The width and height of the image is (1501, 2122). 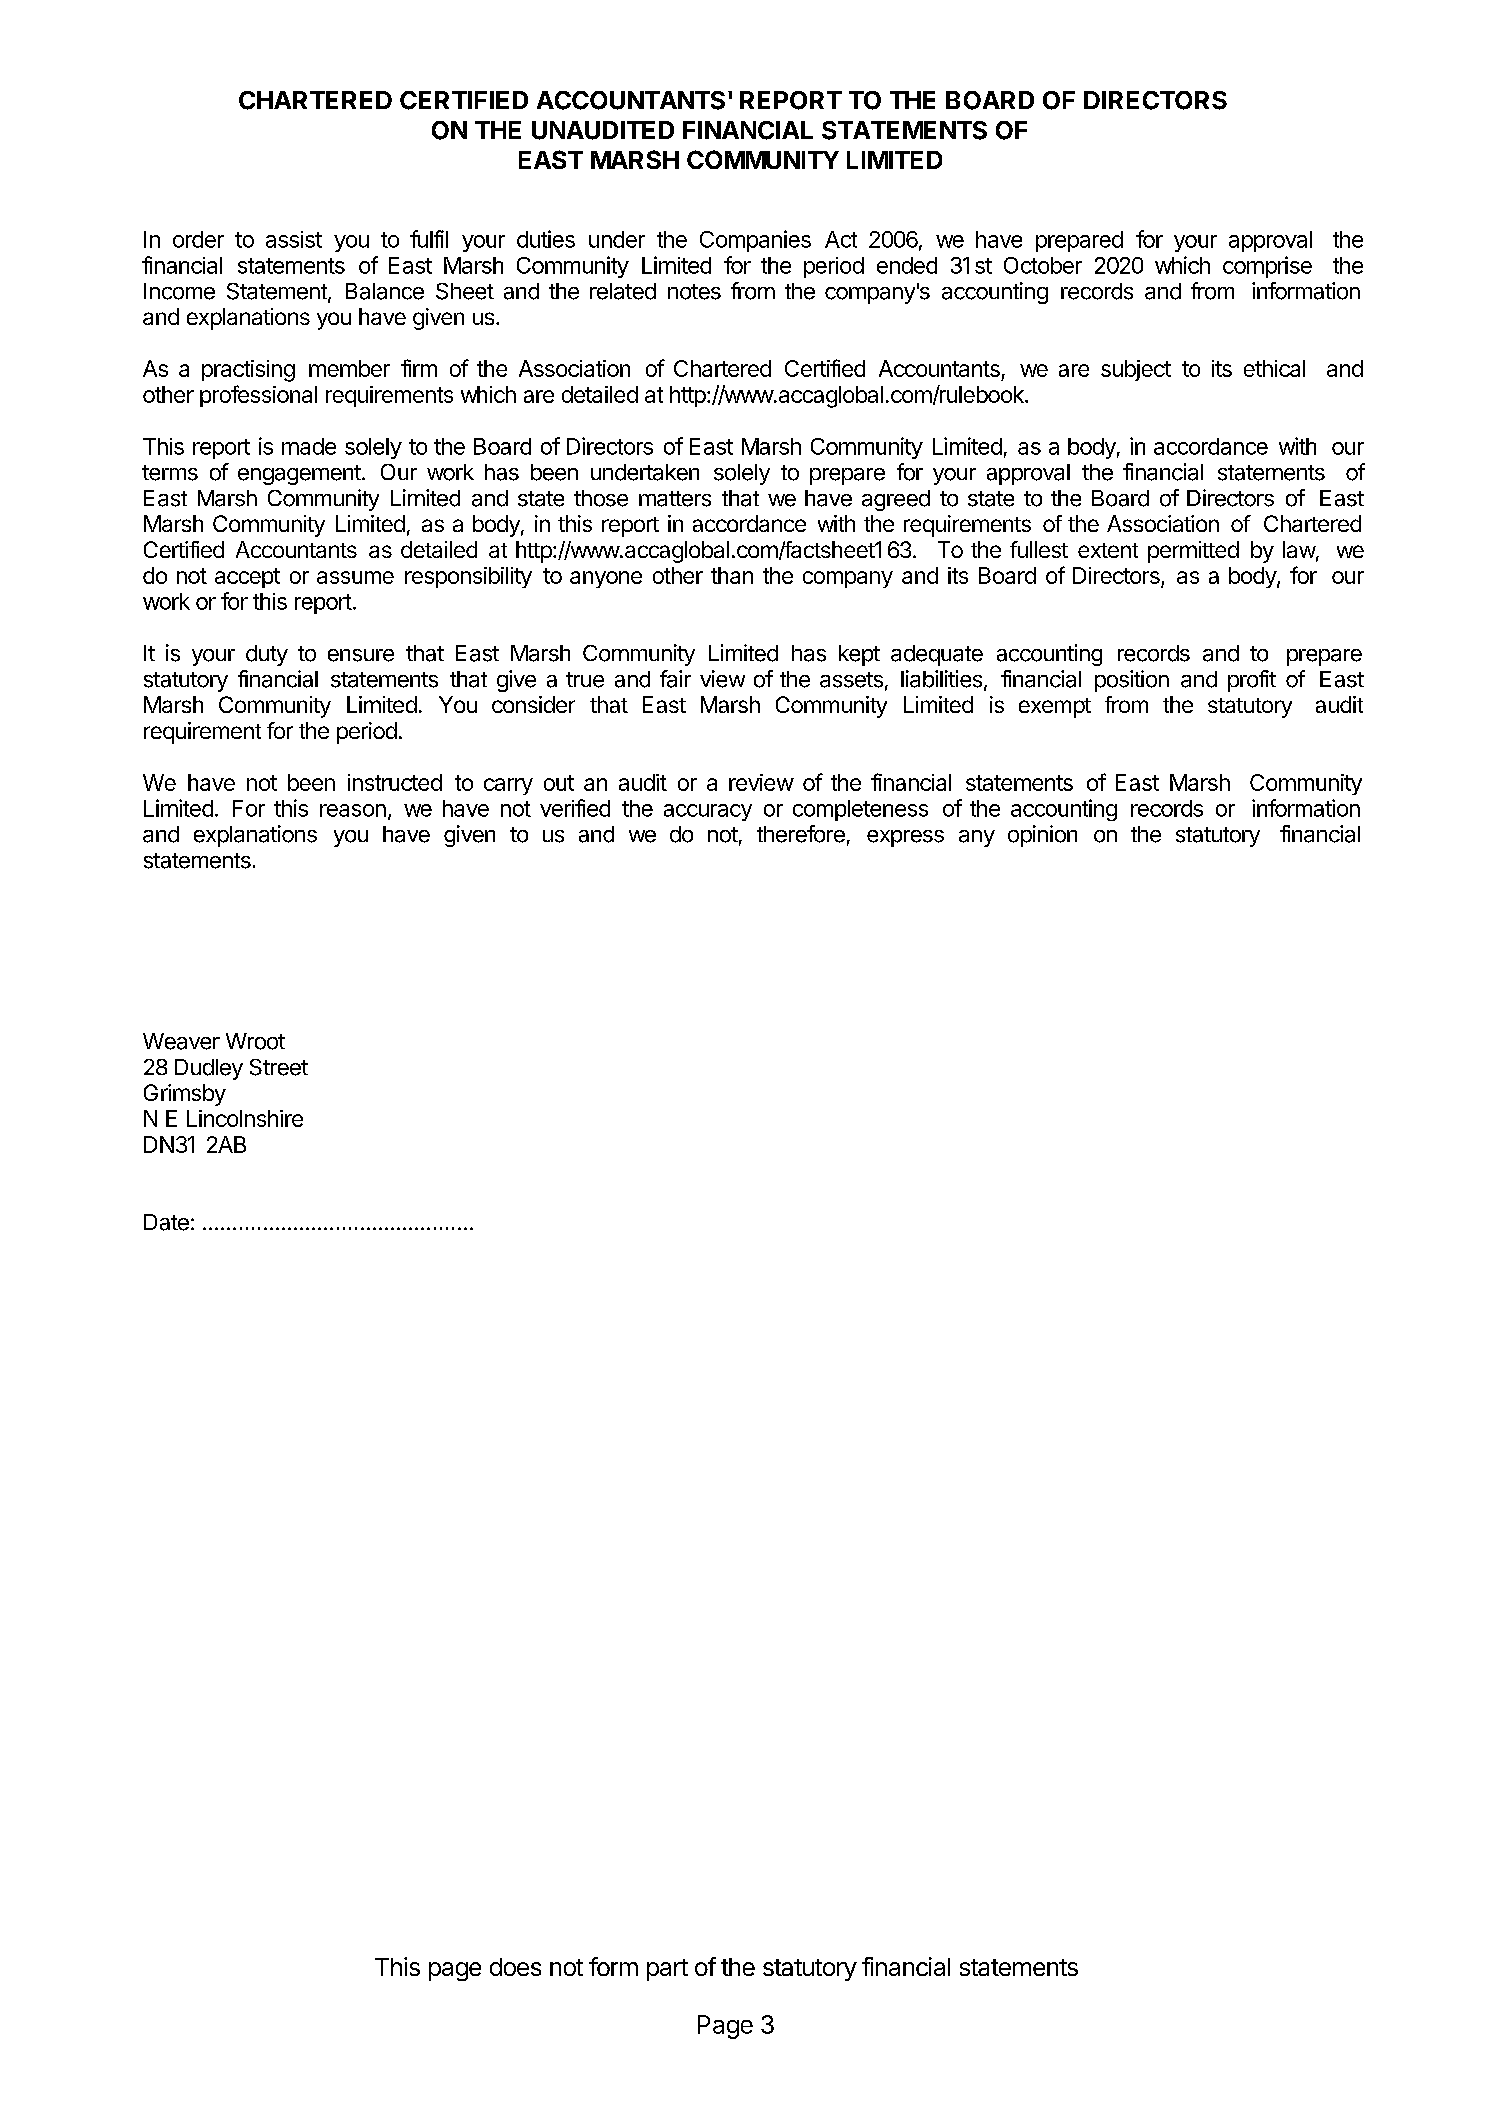 I want to click on subject, so click(x=1136, y=370).
